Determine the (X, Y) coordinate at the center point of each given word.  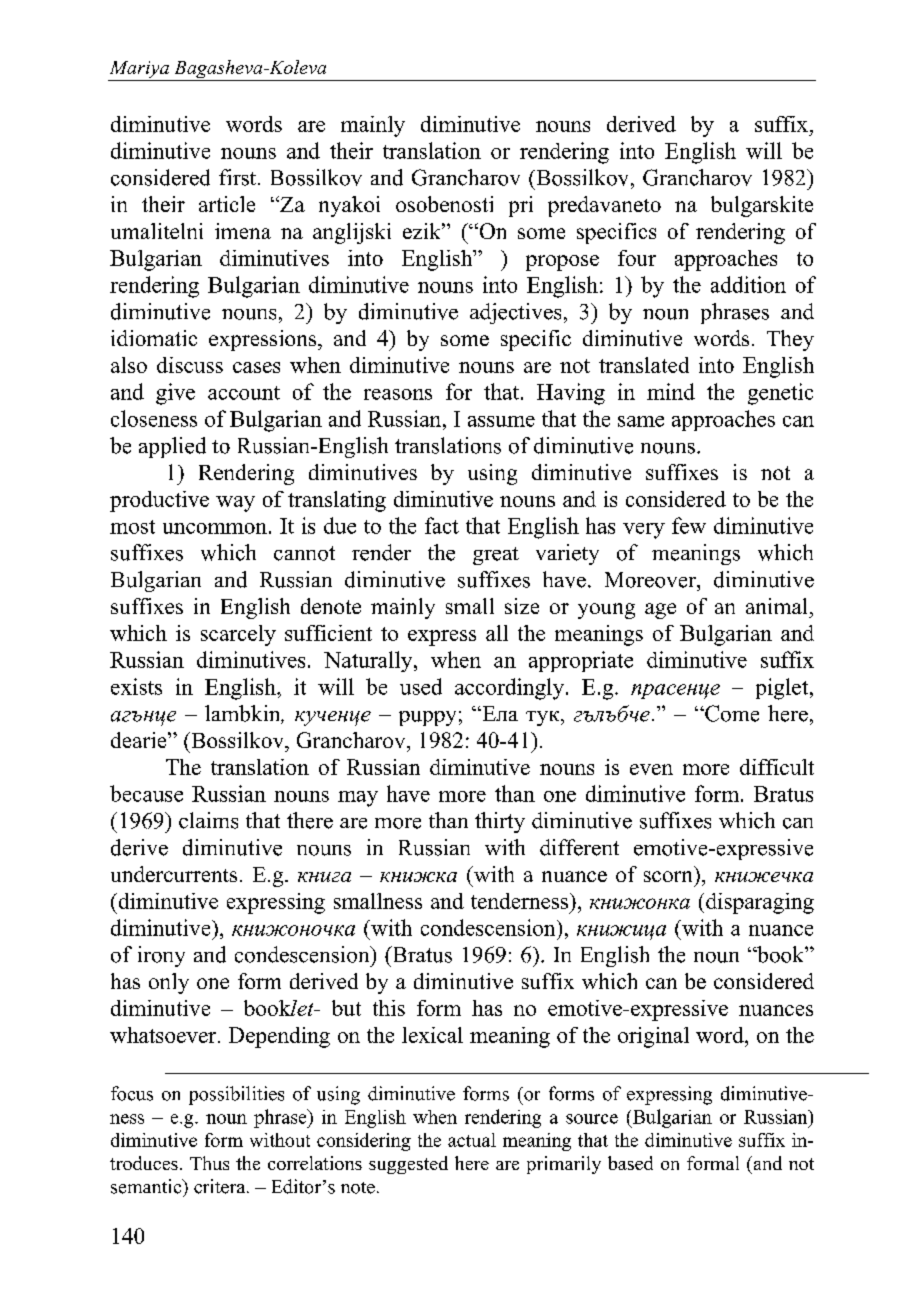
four (637, 258)
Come (731, 713)
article (227, 204)
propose (562, 263)
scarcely (238, 635)
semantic (147, 1186)
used (421, 686)
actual (472, 1140)
